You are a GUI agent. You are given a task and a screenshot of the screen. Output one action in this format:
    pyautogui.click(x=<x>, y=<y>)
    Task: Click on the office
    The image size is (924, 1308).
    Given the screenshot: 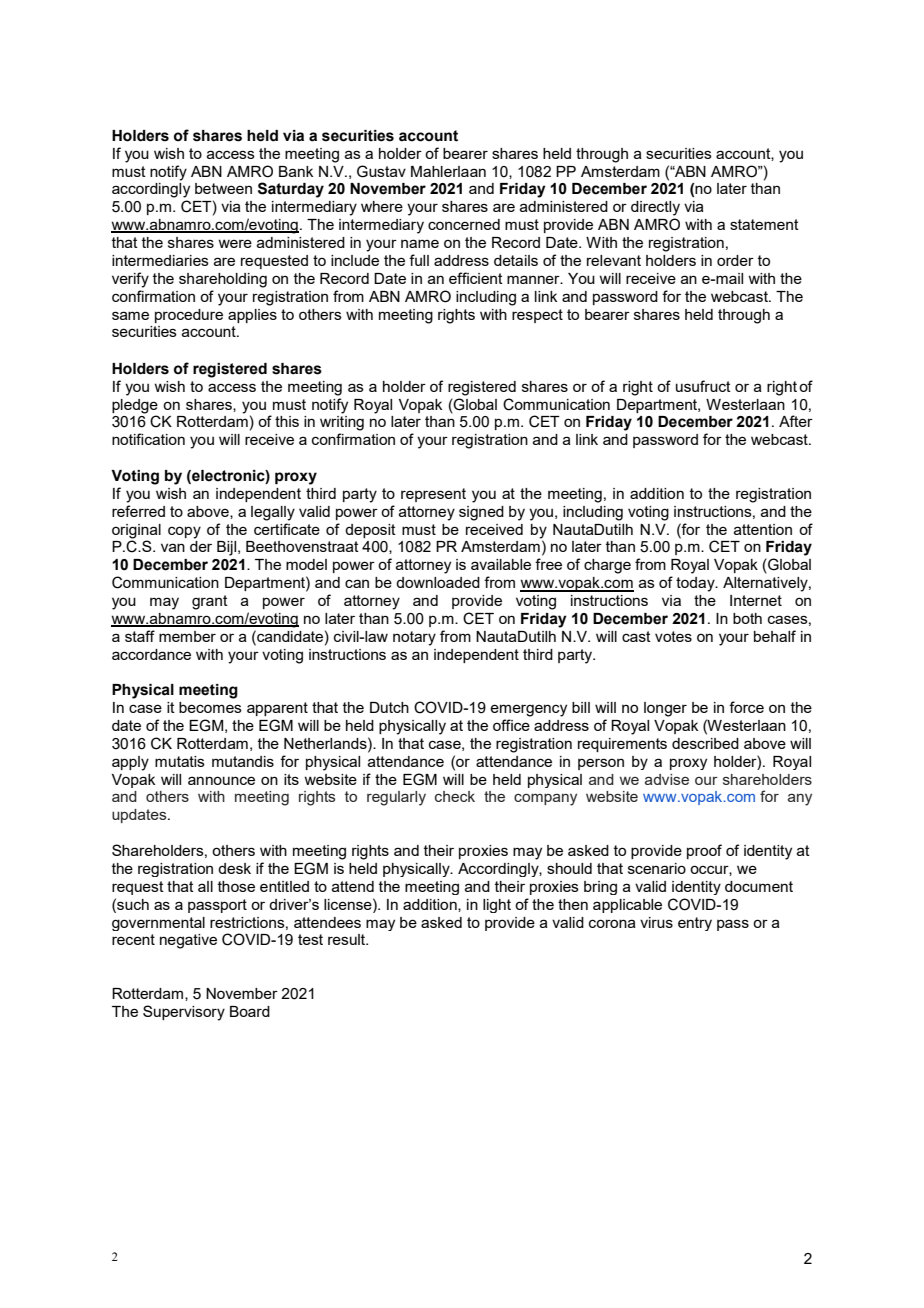 What is the action you would take?
    pyautogui.click(x=511, y=725)
